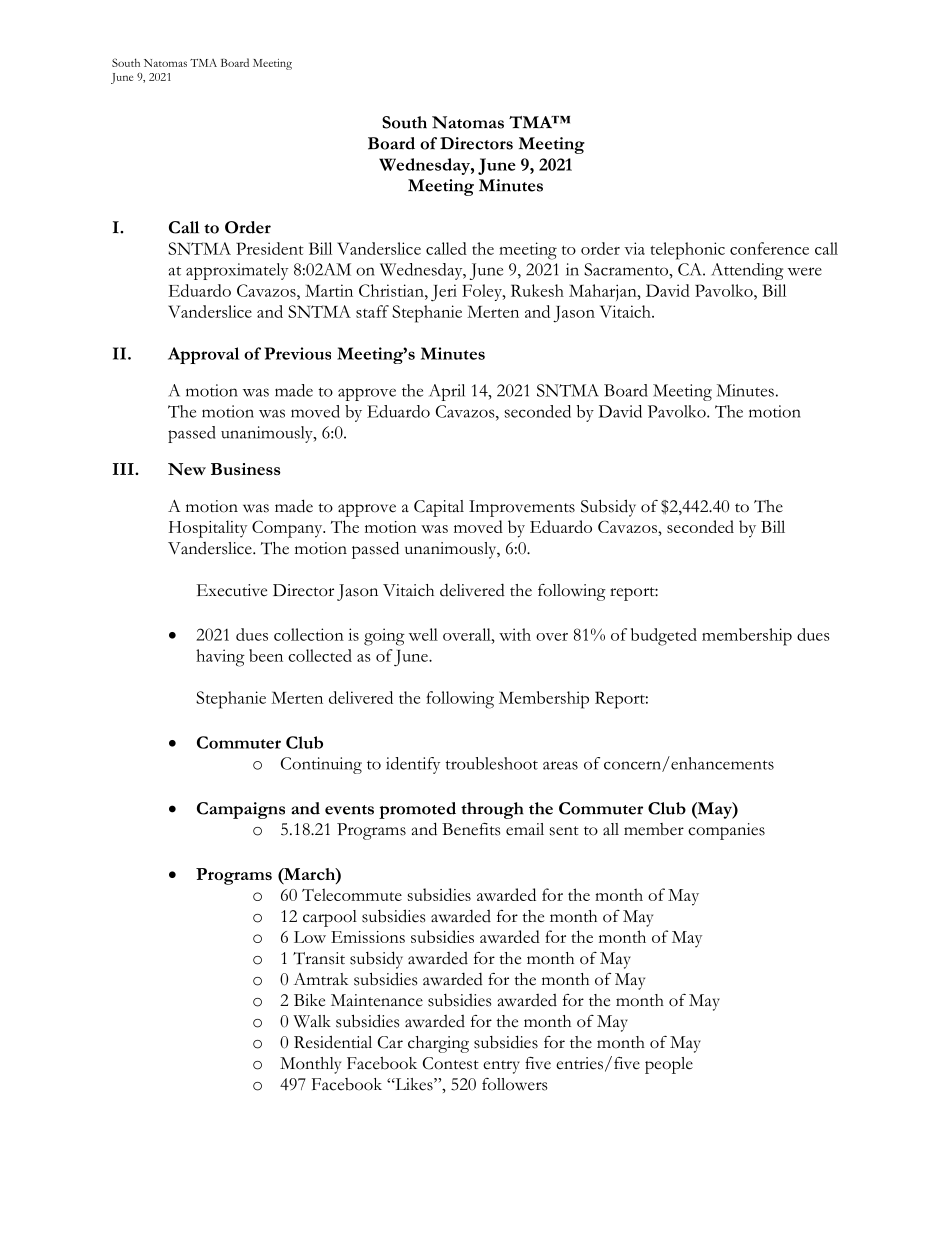 The width and height of the page is (952, 1233). I want to click on approximately, so click(237, 271).
